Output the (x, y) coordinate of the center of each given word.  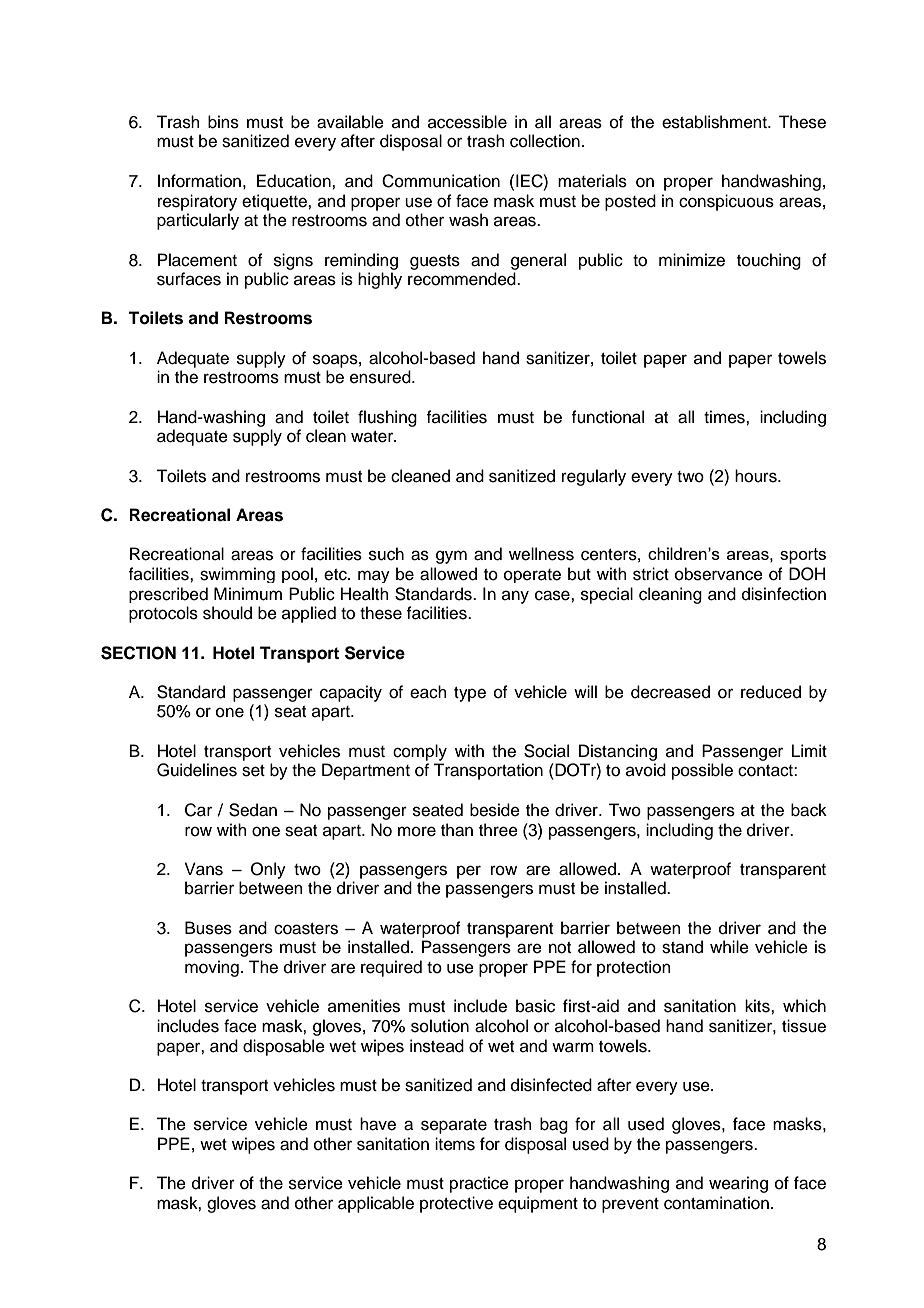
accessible (467, 122)
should (227, 613)
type (470, 694)
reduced (771, 692)
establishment (715, 122)
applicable (376, 1204)
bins (223, 122)
